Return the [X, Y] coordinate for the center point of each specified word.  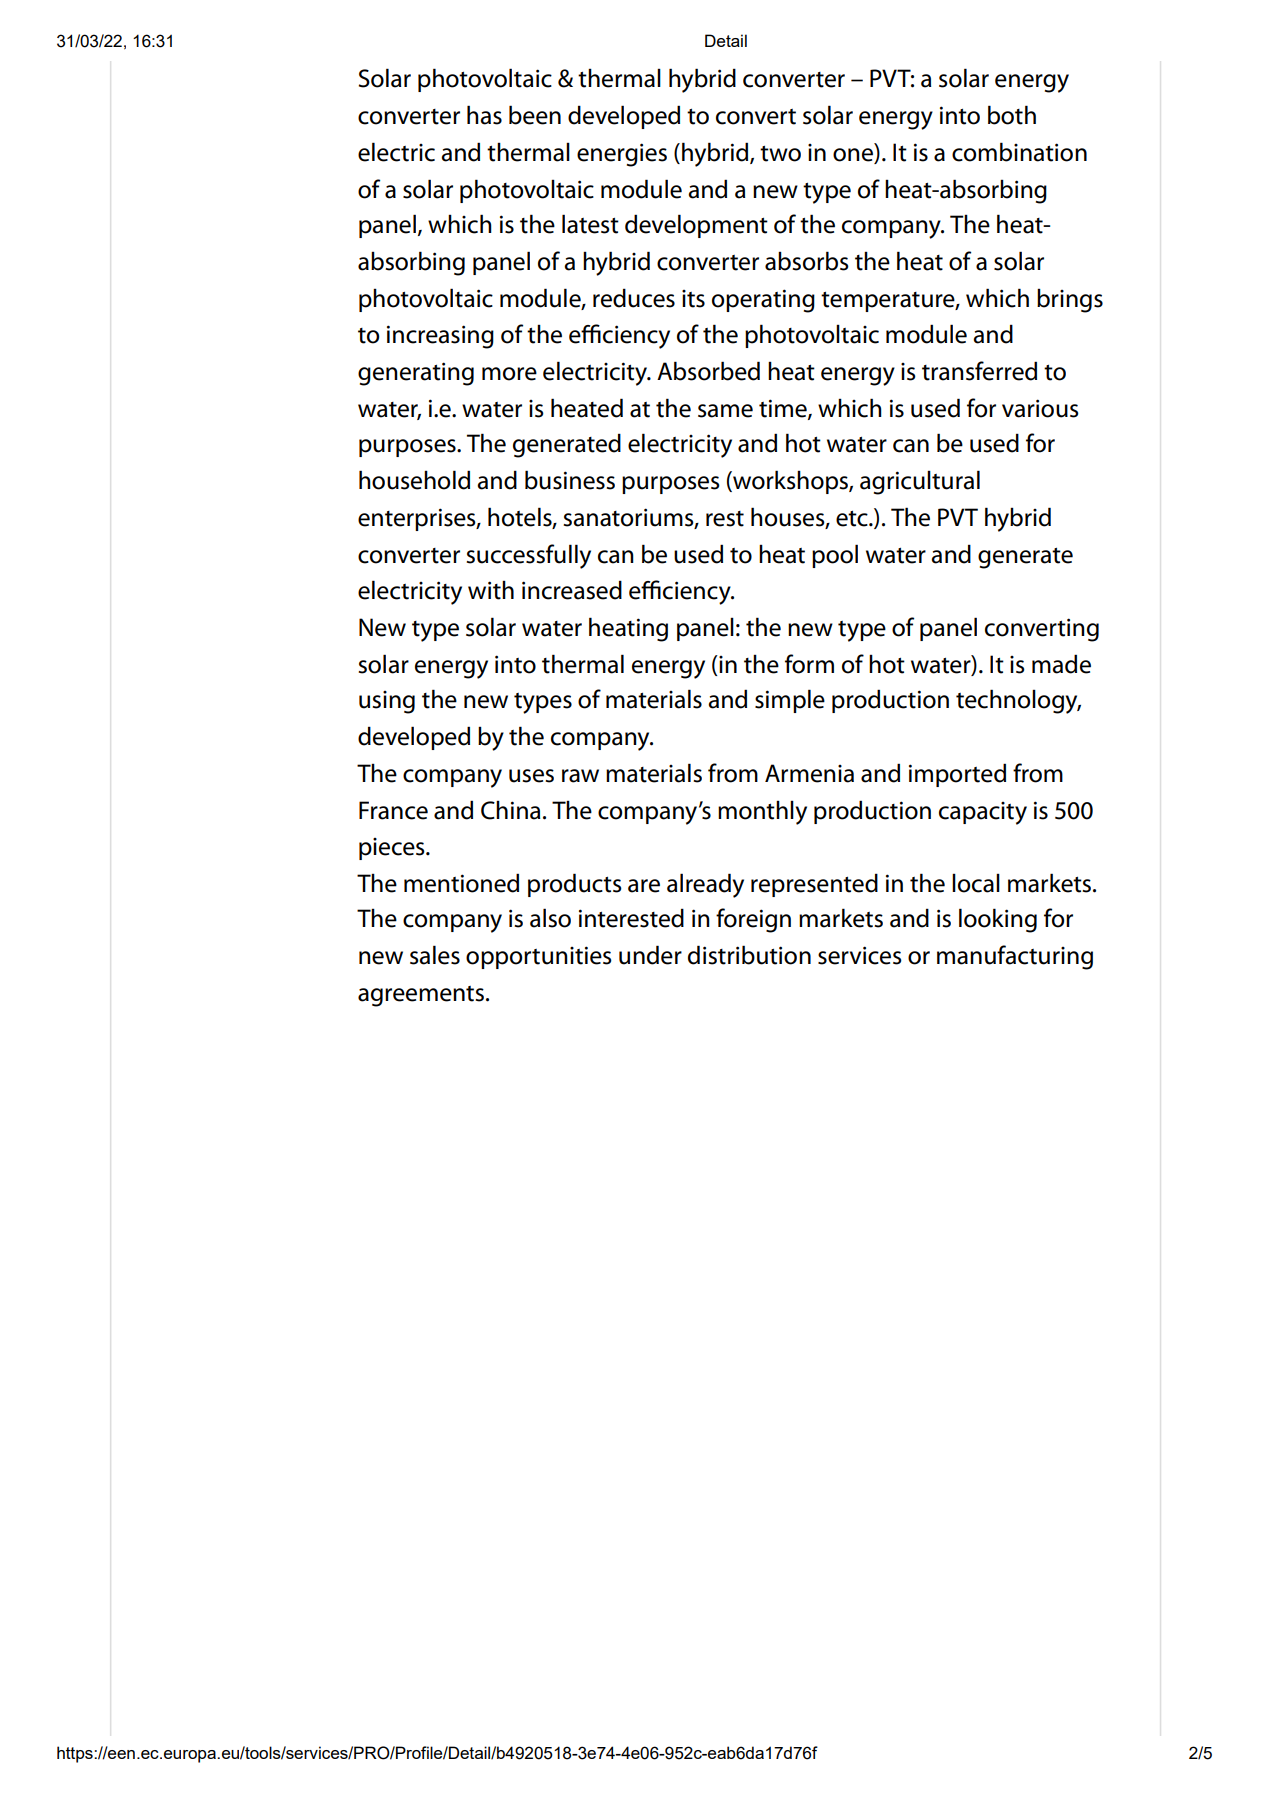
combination [1019, 152]
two [780, 154]
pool [835, 556]
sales [435, 955]
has [484, 115]
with [491, 590]
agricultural [920, 482]
